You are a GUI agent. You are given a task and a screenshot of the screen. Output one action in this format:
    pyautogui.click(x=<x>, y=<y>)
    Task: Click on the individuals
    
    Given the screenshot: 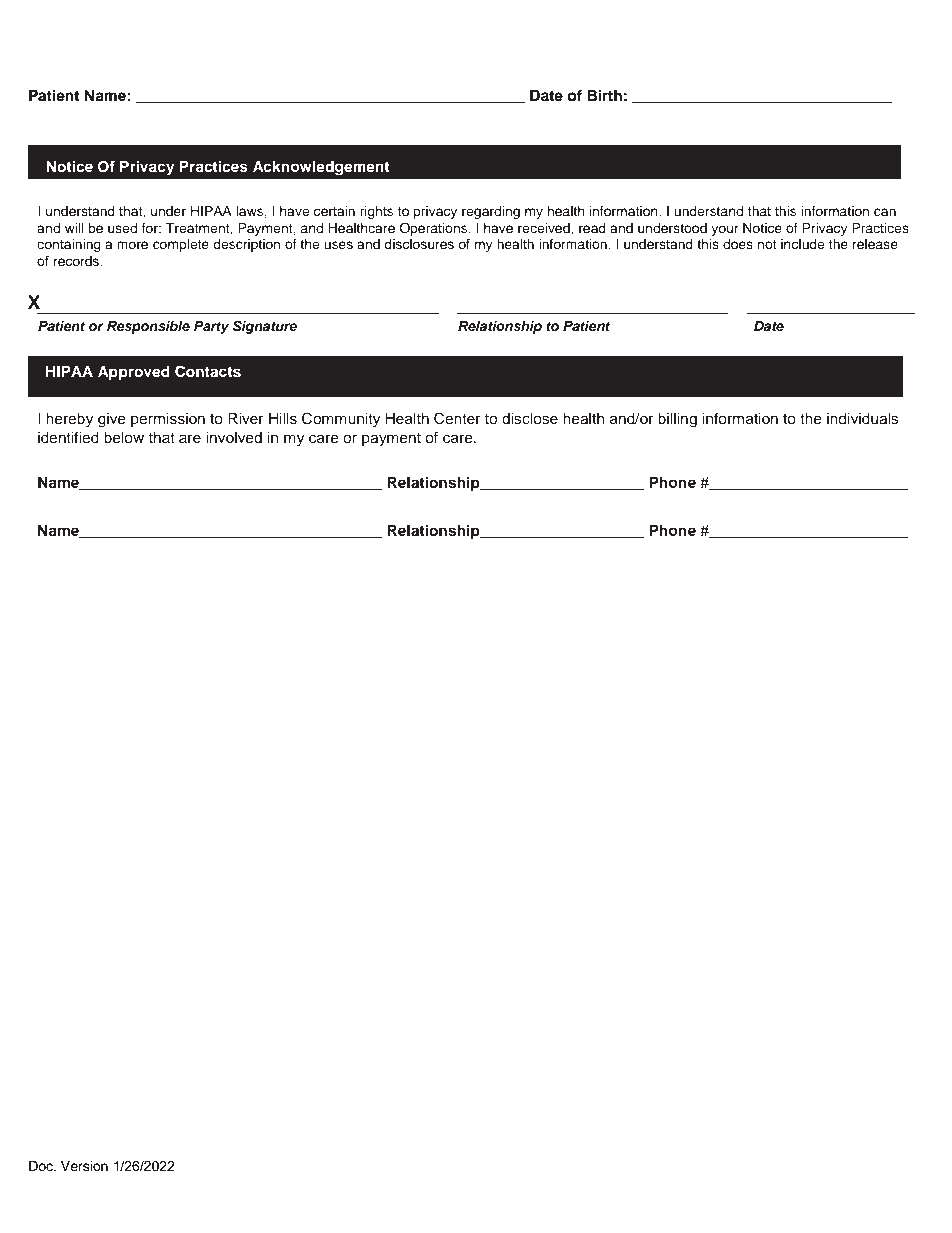 What is the action you would take?
    pyautogui.click(x=863, y=419)
